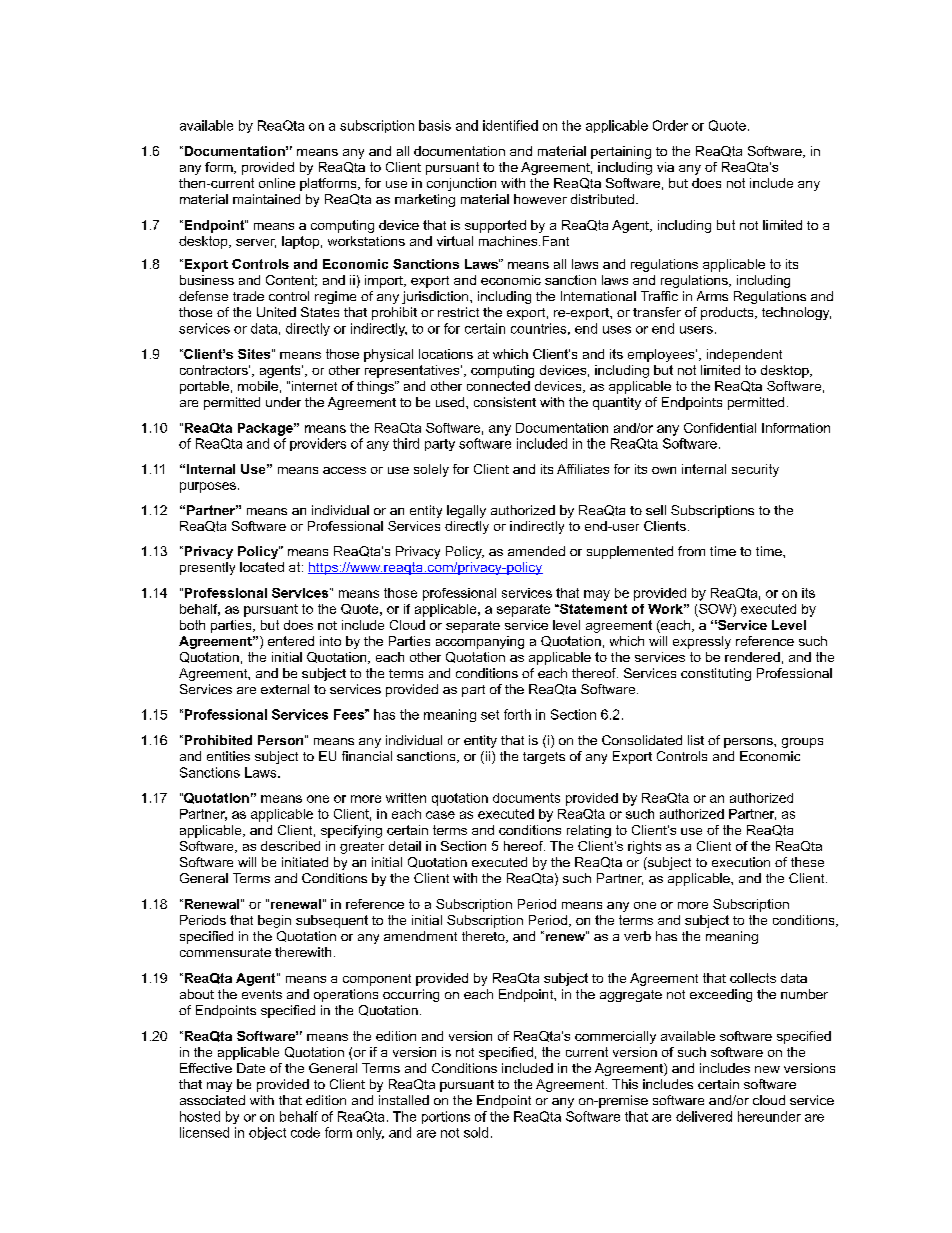 The height and width of the document is (1233, 952). Describe the element at coordinates (510, 125) in the document. I see `identified` at that location.
